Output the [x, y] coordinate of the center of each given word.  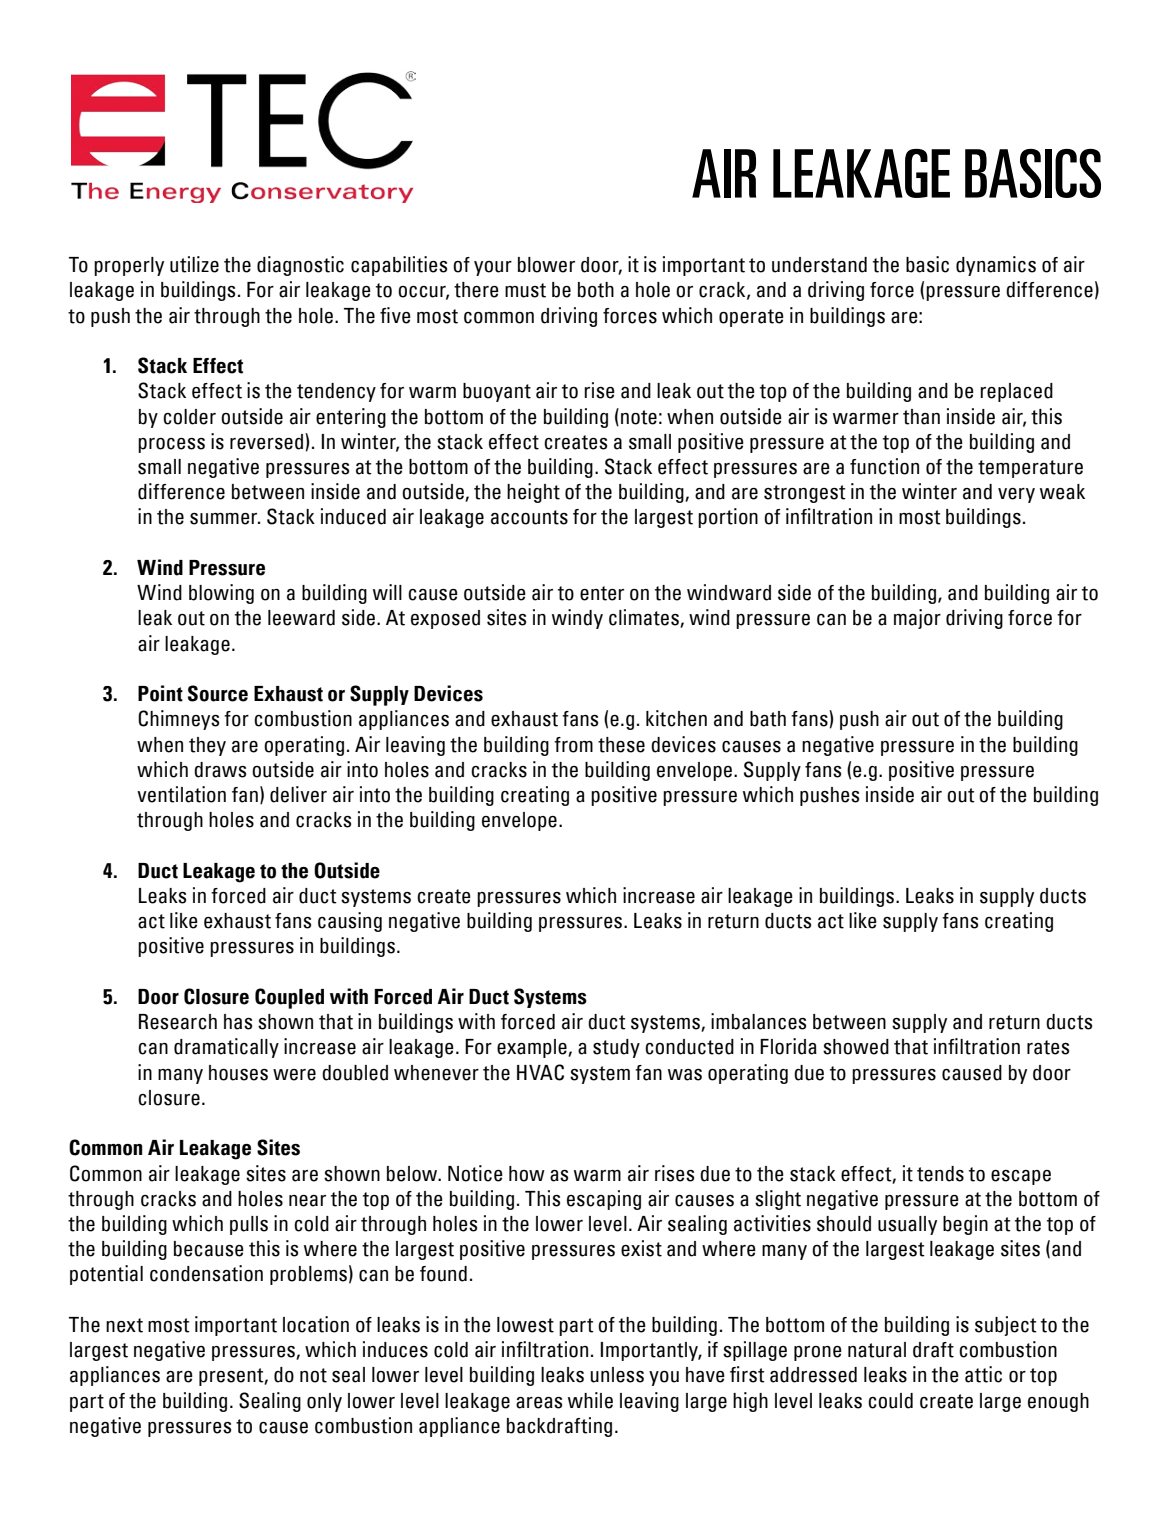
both [596, 290]
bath [768, 719]
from [573, 745]
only [324, 1402]
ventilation [181, 794]
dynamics [996, 266]
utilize [194, 264]
